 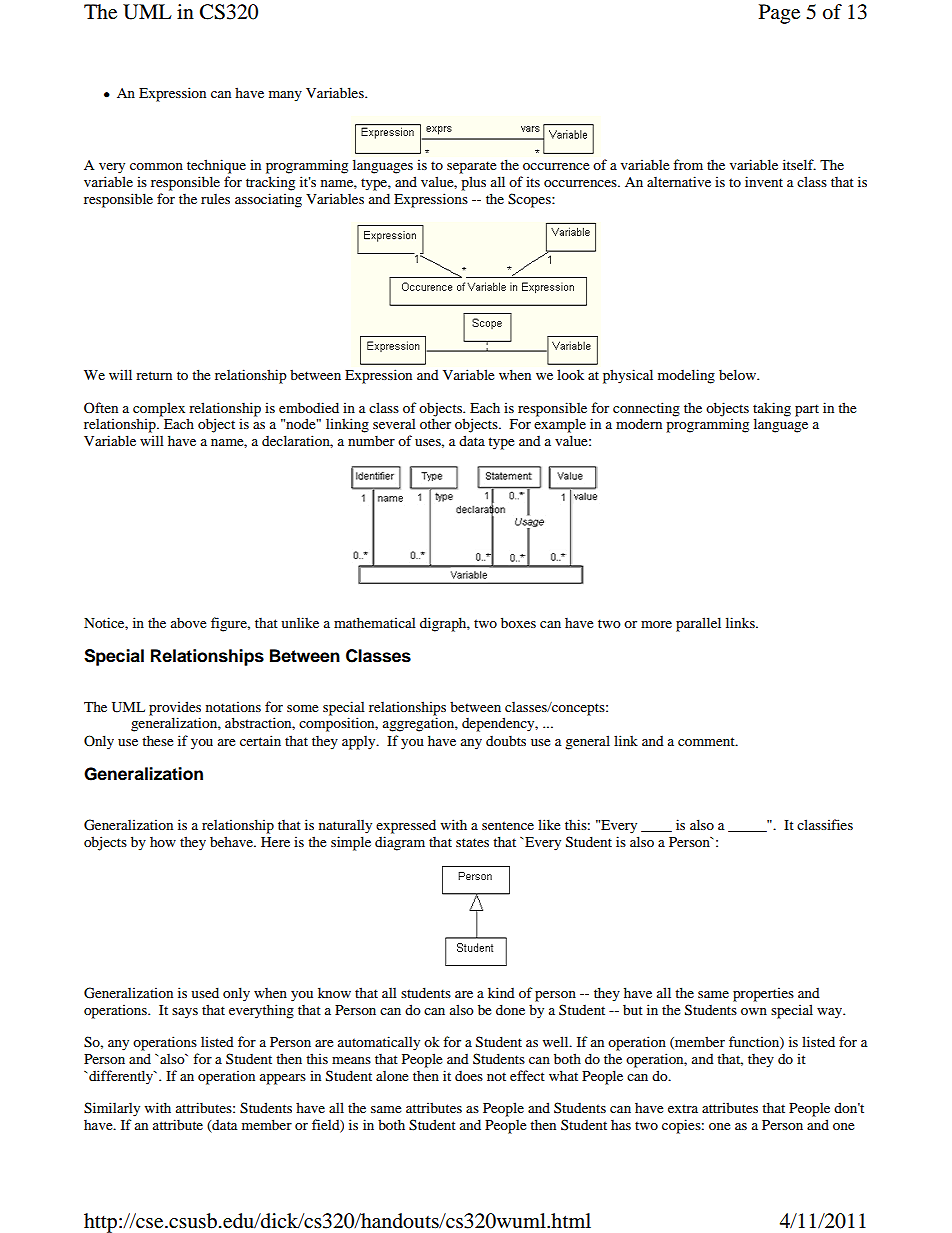 What do you see at coordinates (738, 374) in the screenshot?
I see `below` at bounding box center [738, 374].
